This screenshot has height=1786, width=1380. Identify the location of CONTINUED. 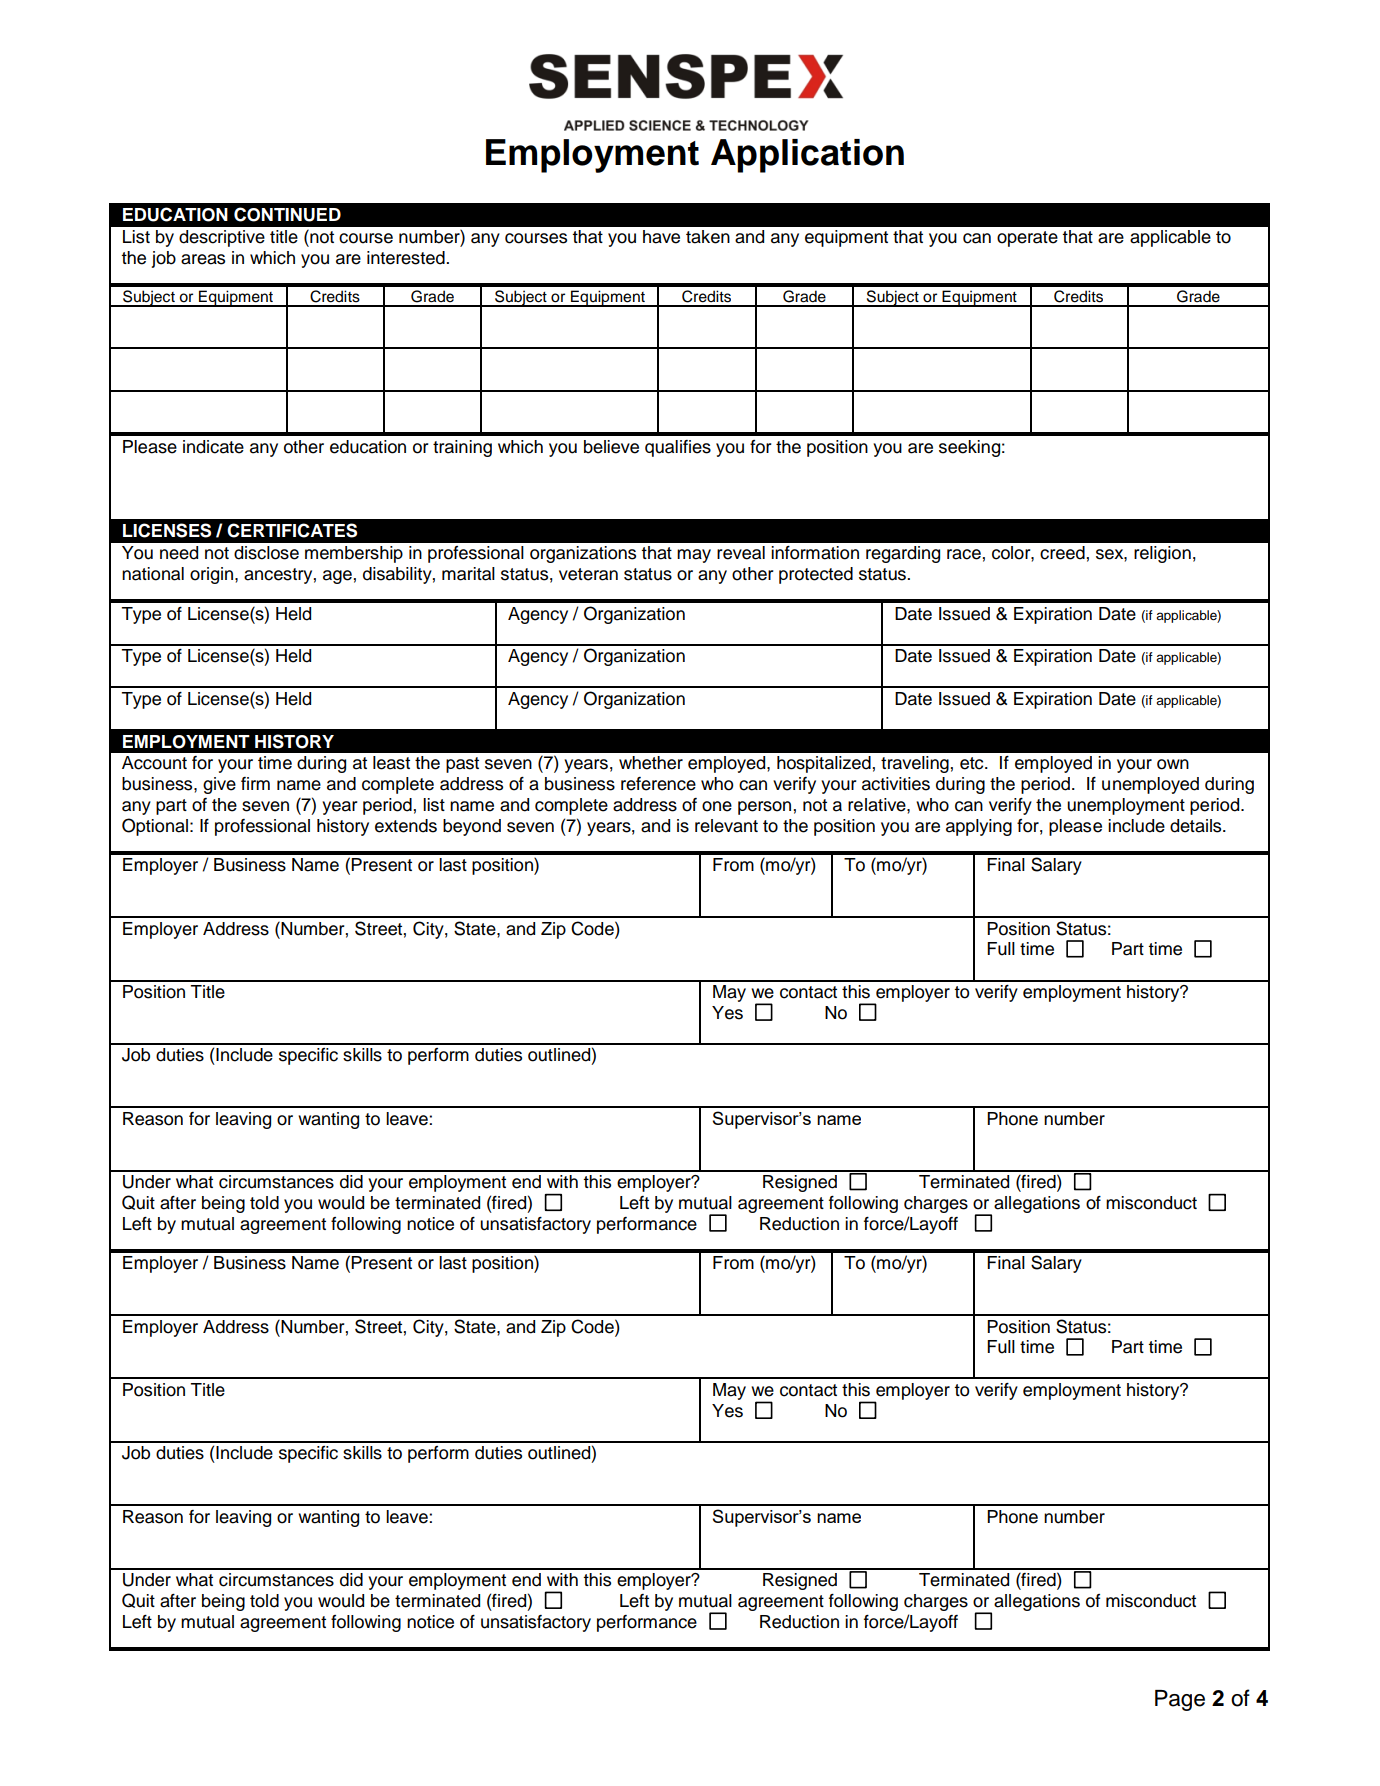
(287, 214).
